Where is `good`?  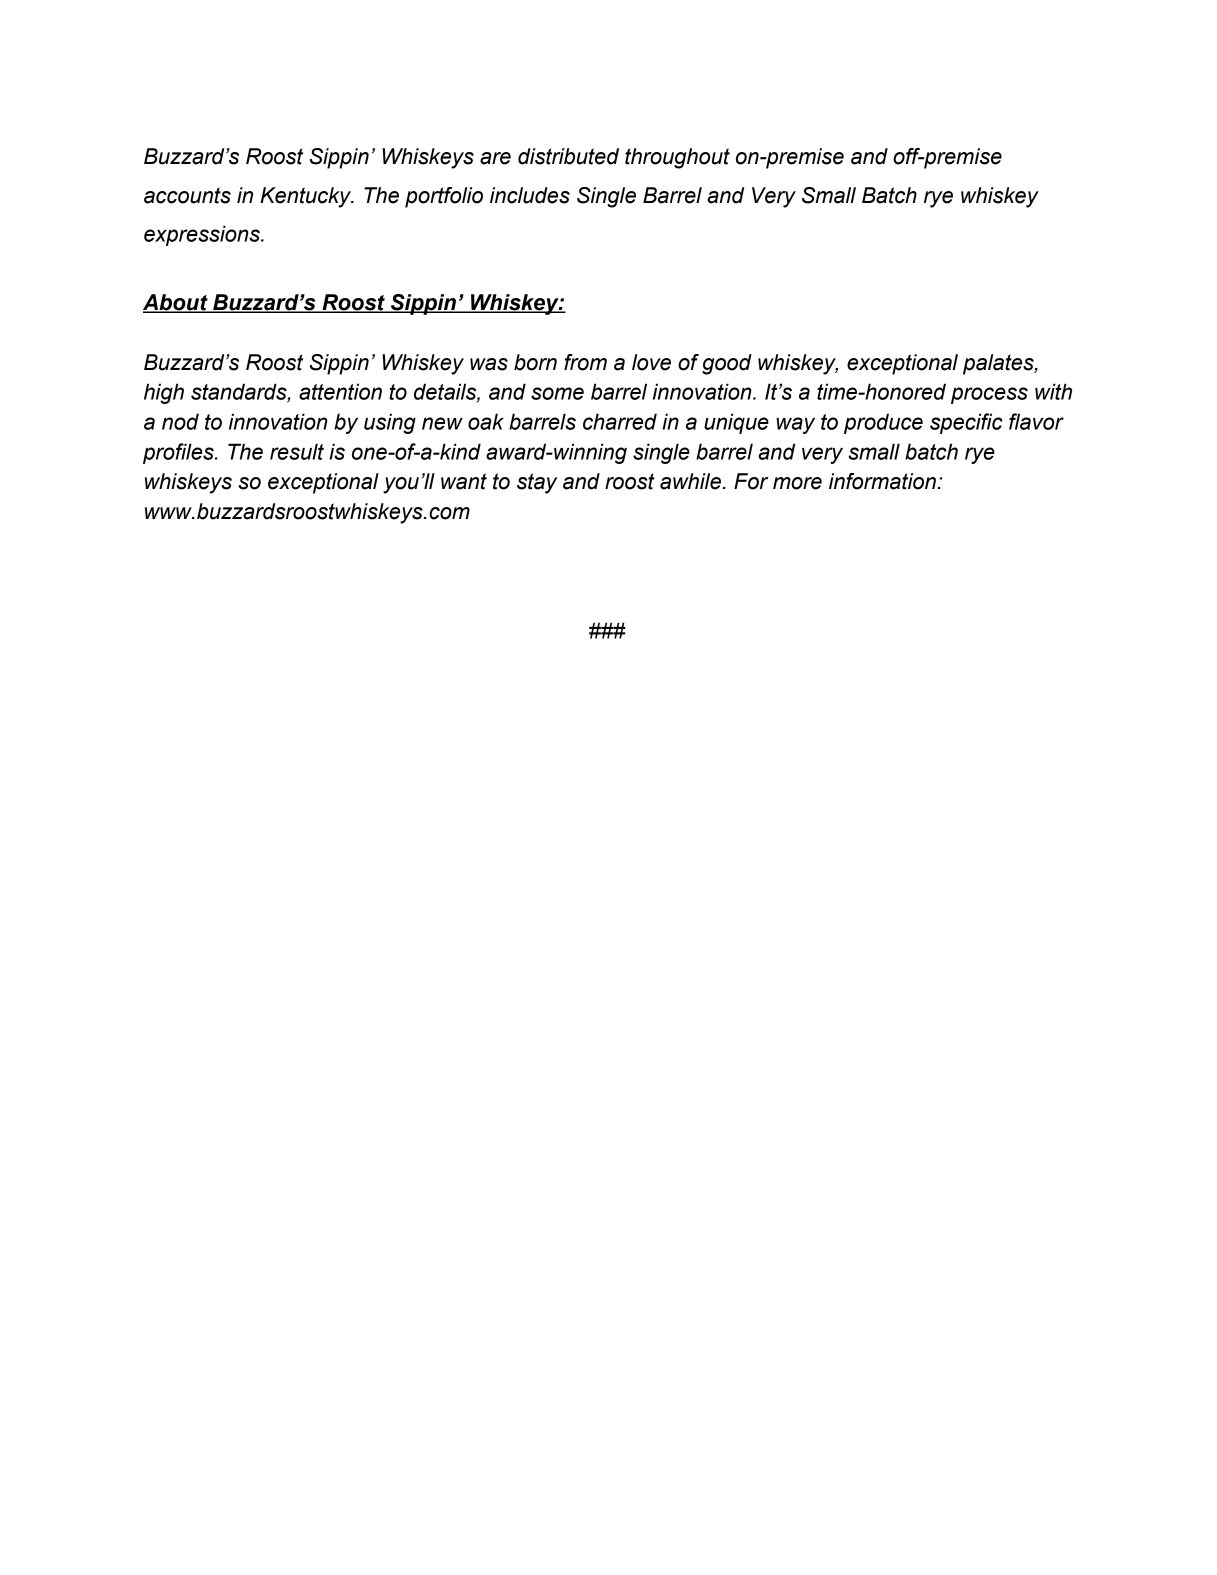
good is located at coordinates (727, 364).
